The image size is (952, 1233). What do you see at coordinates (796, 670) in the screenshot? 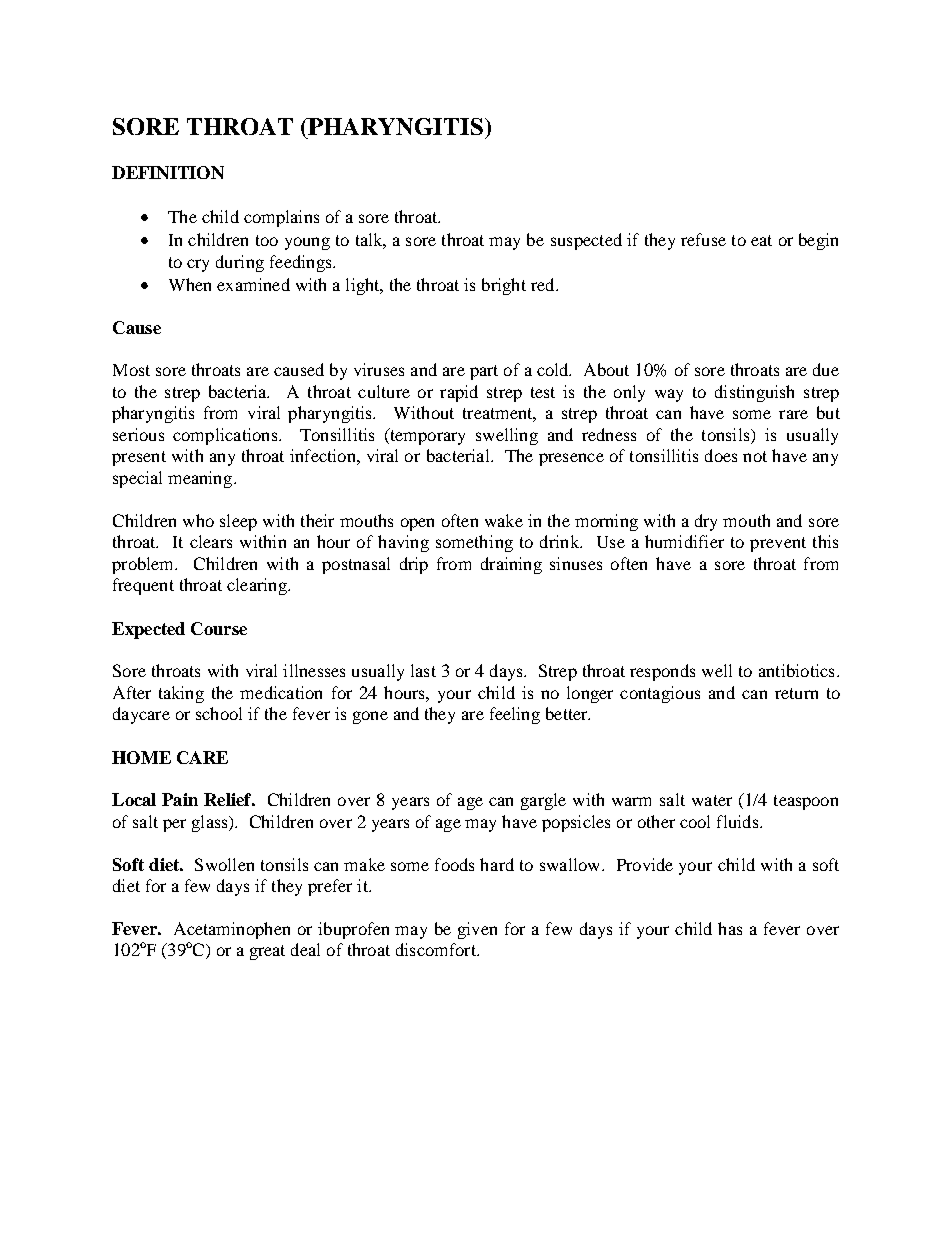
I see `antibiotics` at bounding box center [796, 670].
